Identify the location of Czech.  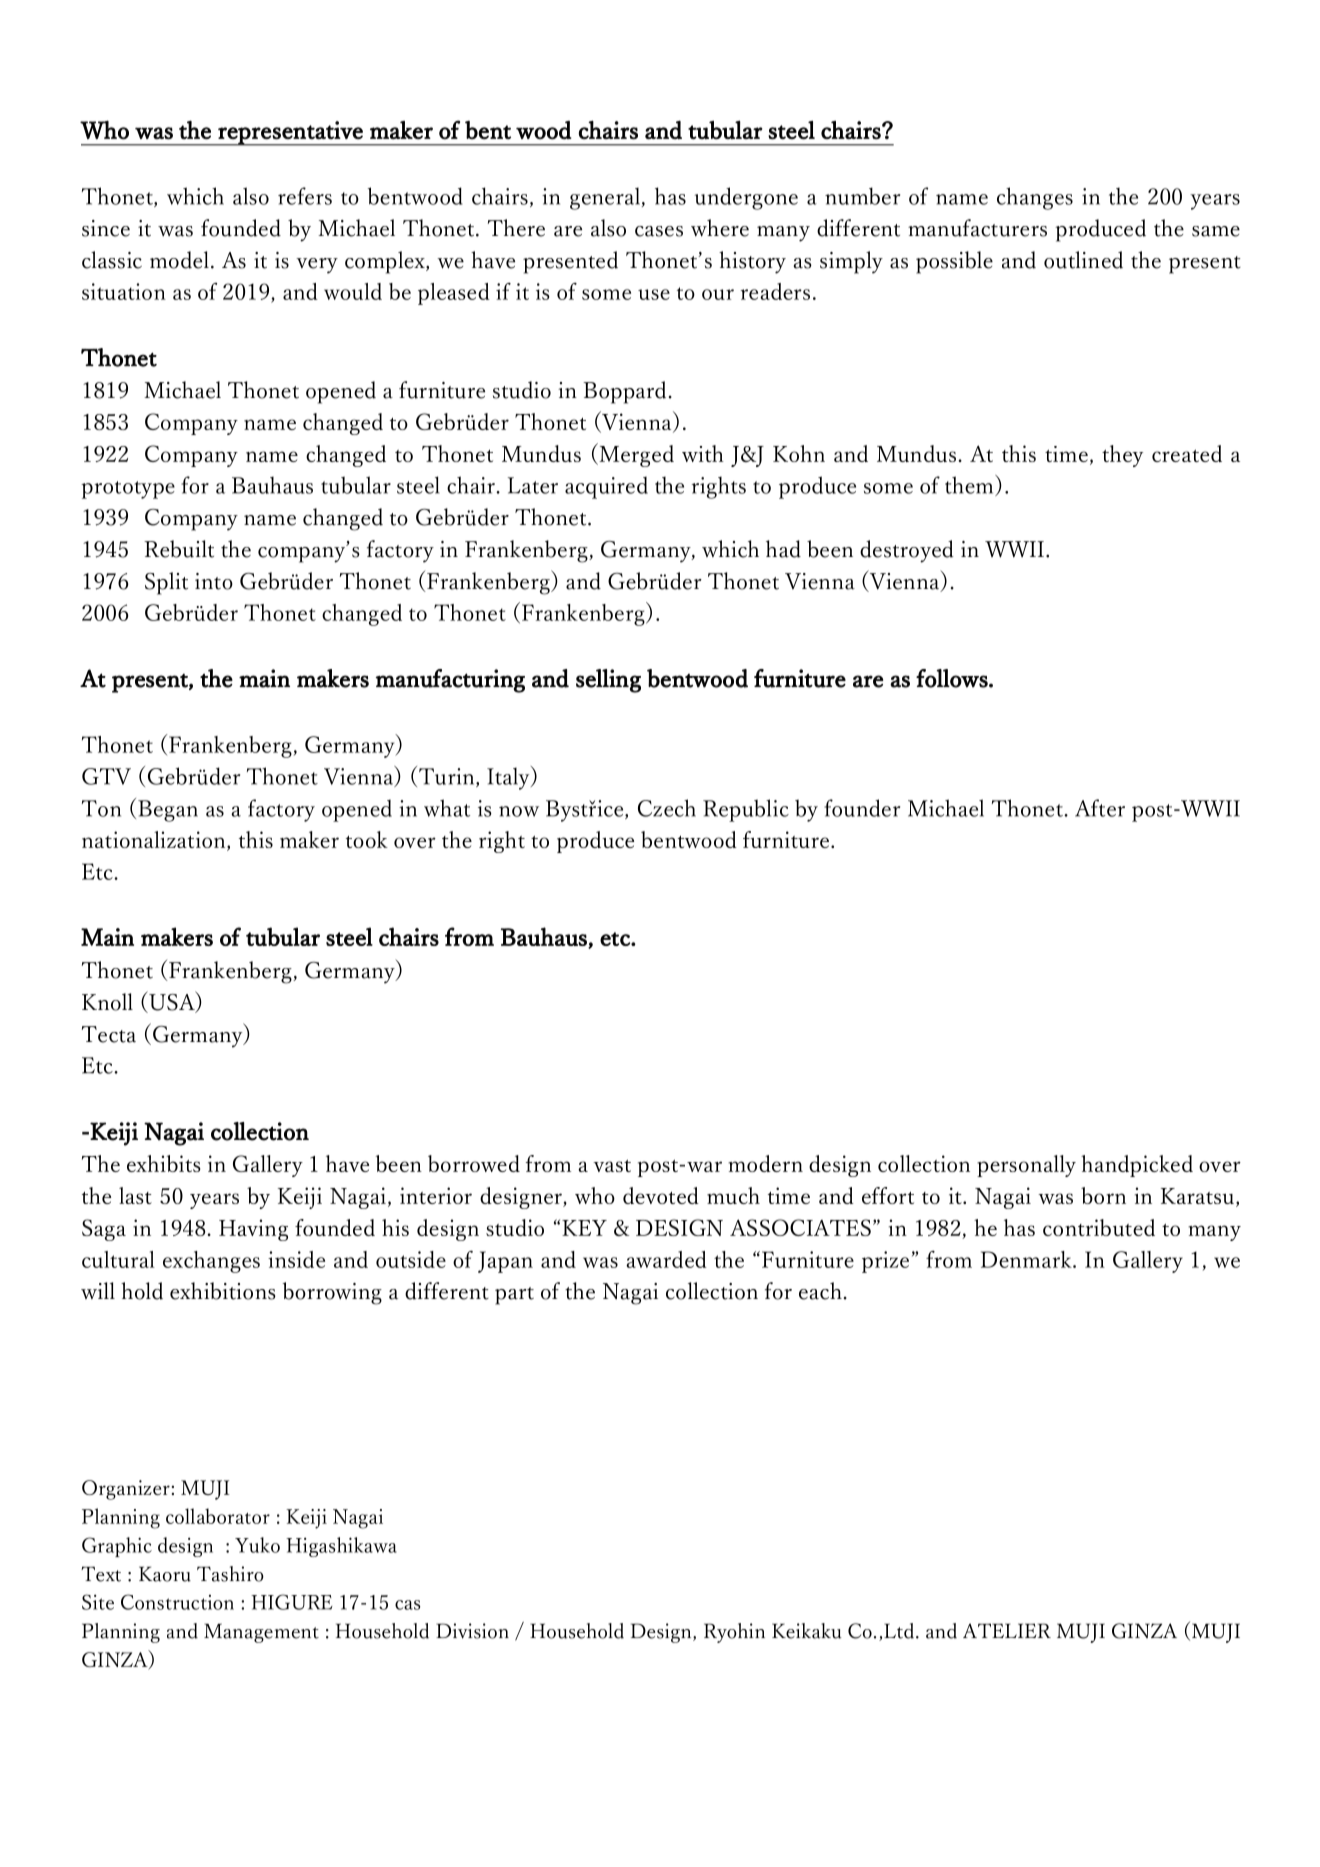
(667, 808).
